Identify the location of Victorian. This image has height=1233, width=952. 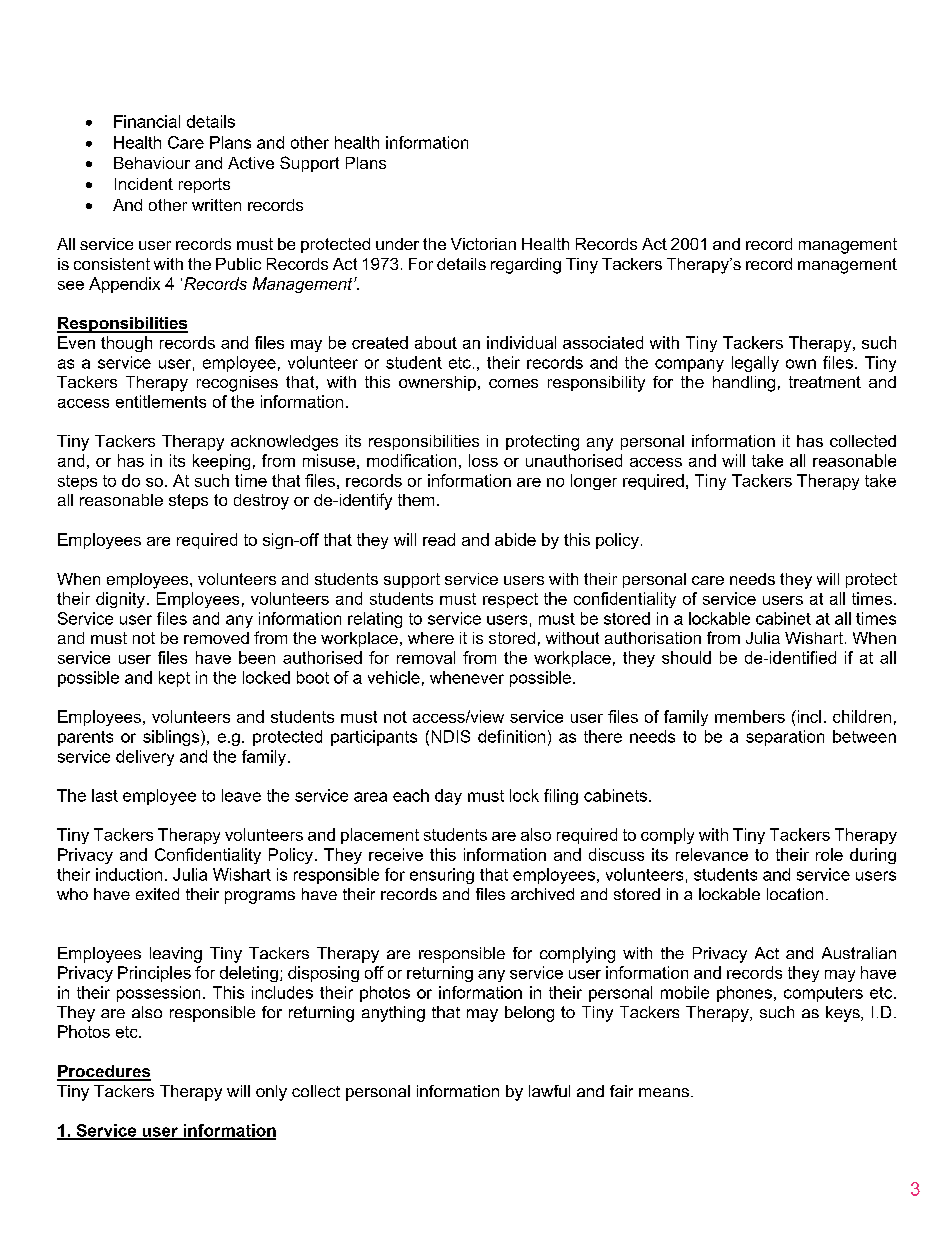
(483, 244).
